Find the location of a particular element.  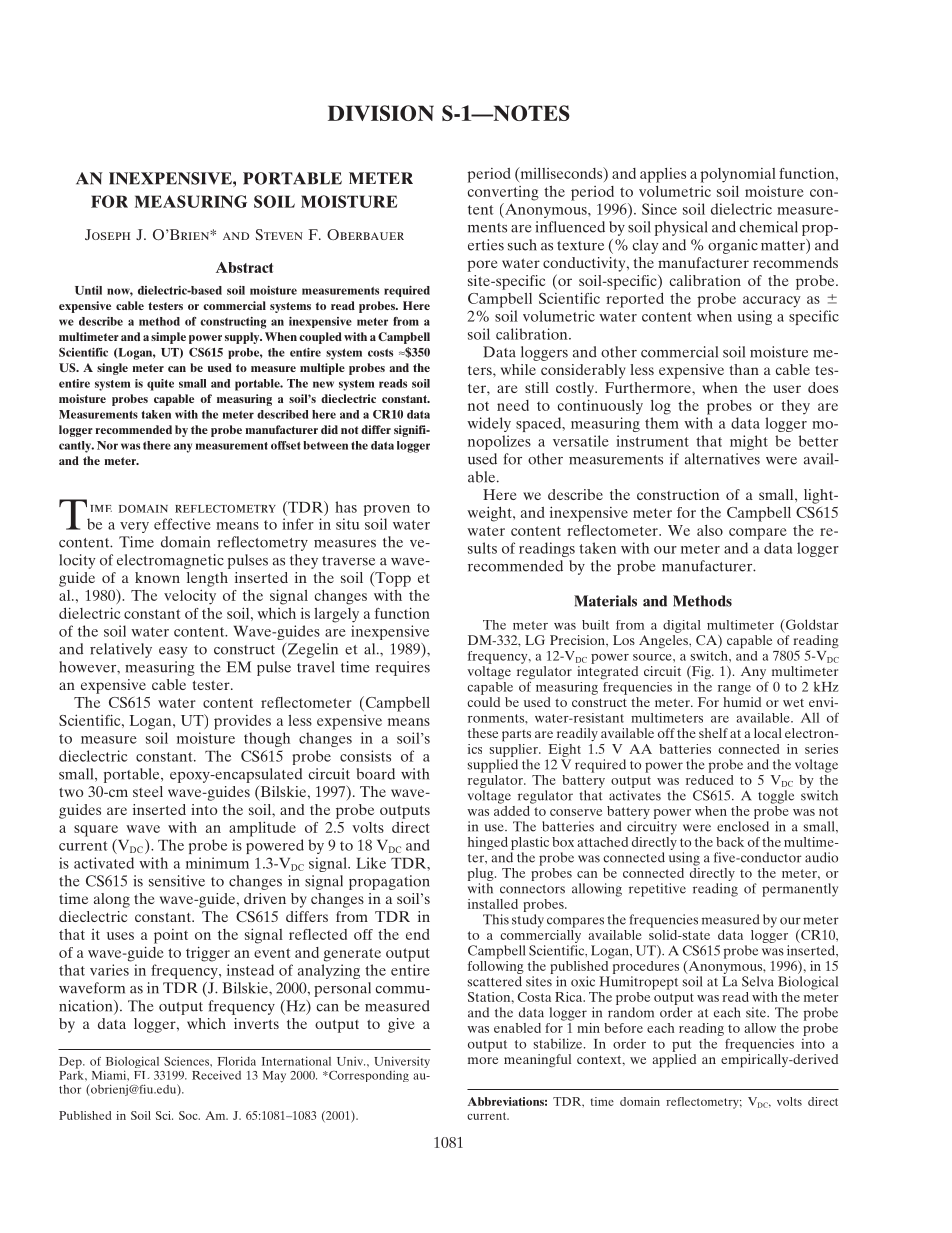

steel is located at coordinates (148, 791).
